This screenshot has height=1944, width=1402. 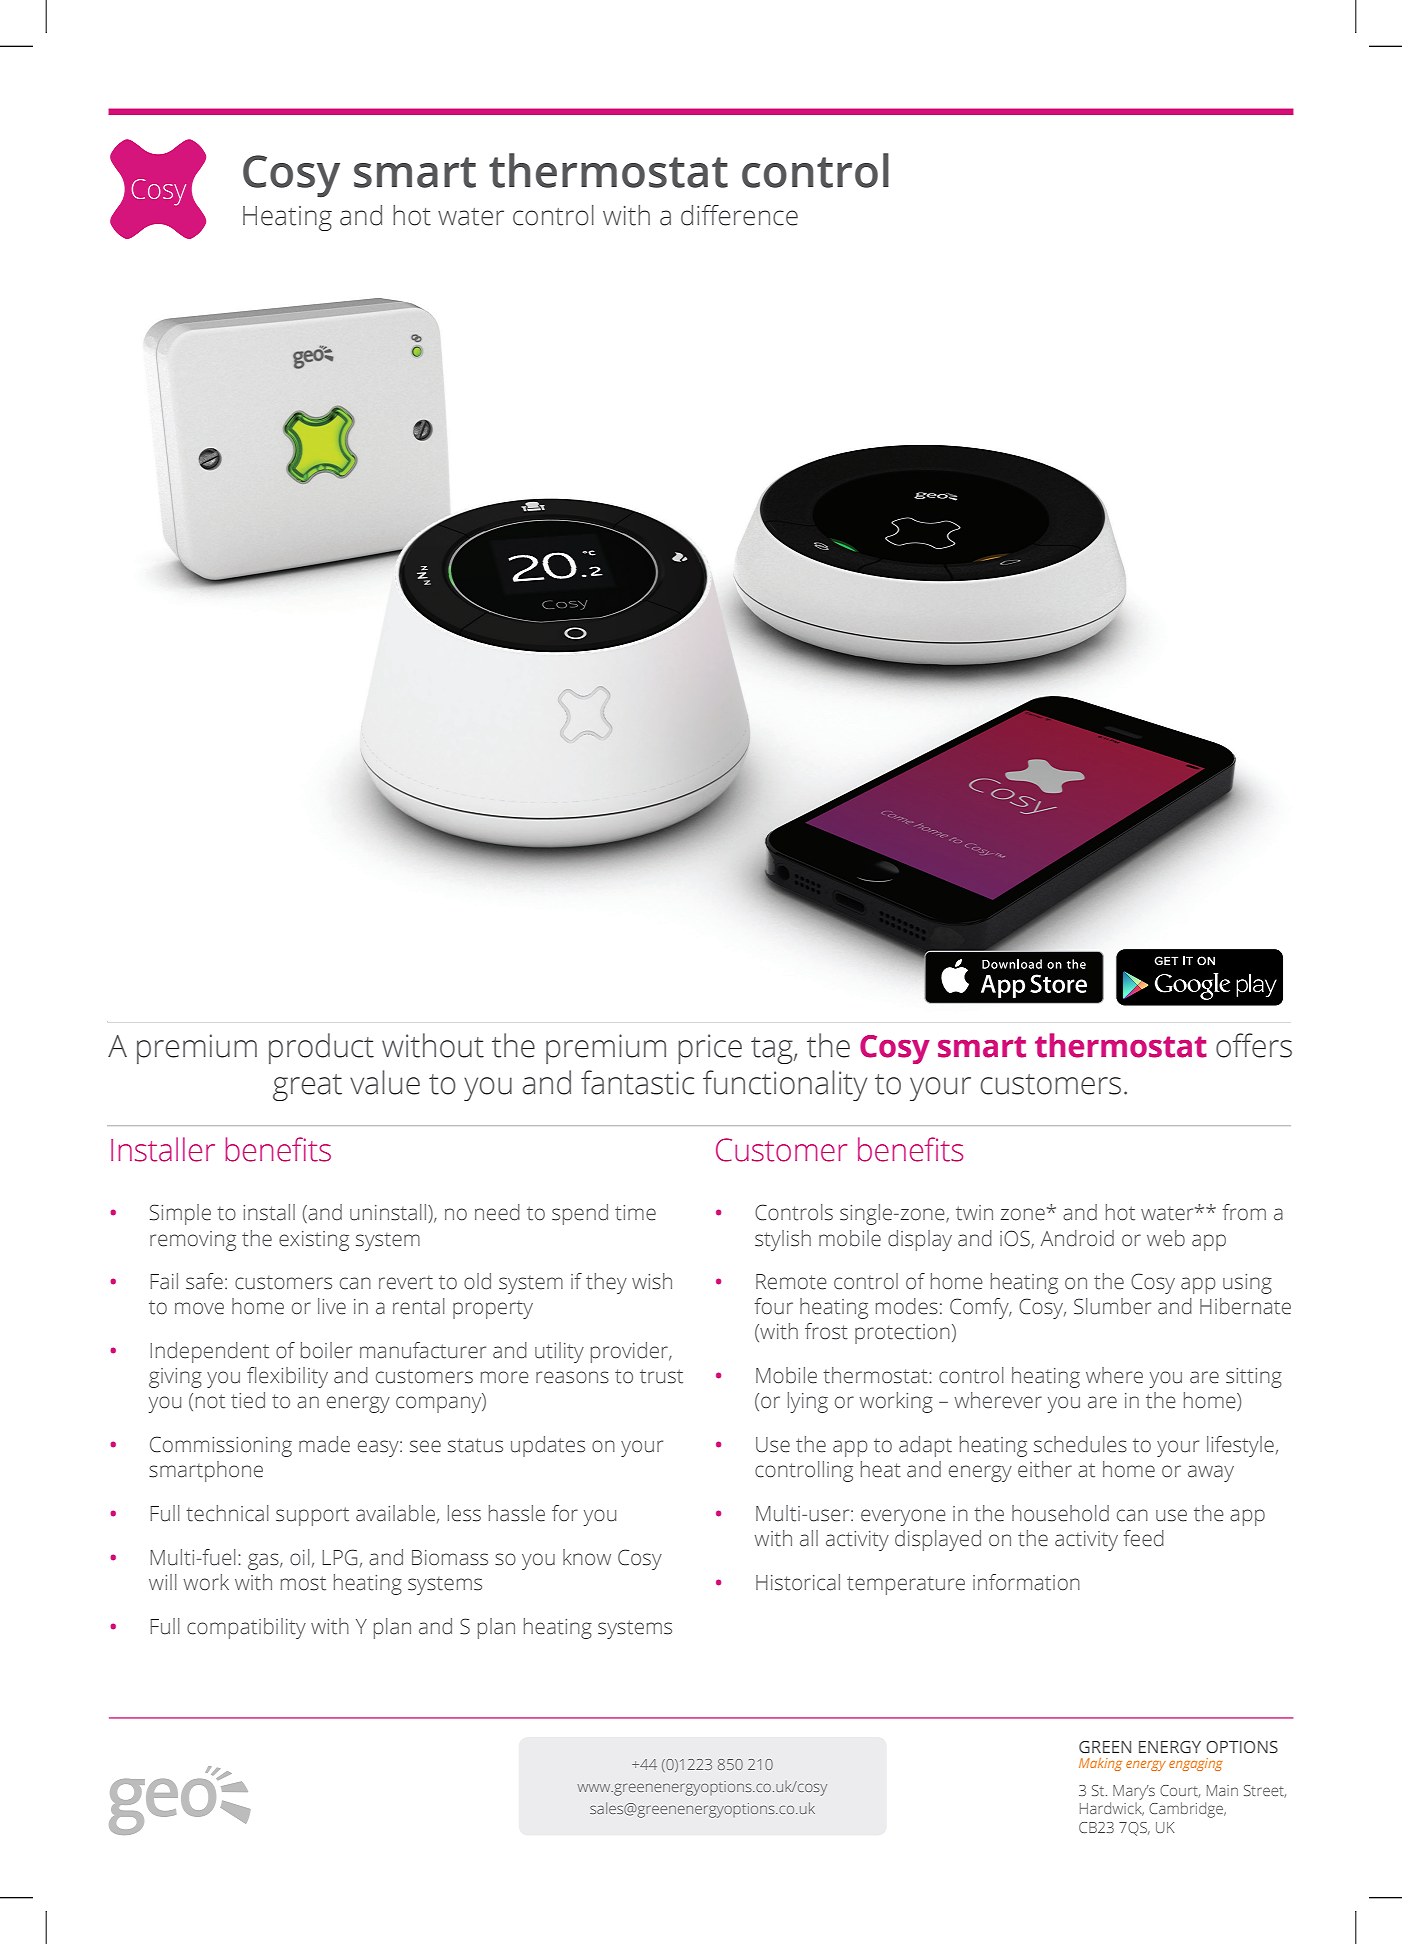 What do you see at coordinates (798, 1582) in the screenshot?
I see `Historical` at bounding box center [798, 1582].
